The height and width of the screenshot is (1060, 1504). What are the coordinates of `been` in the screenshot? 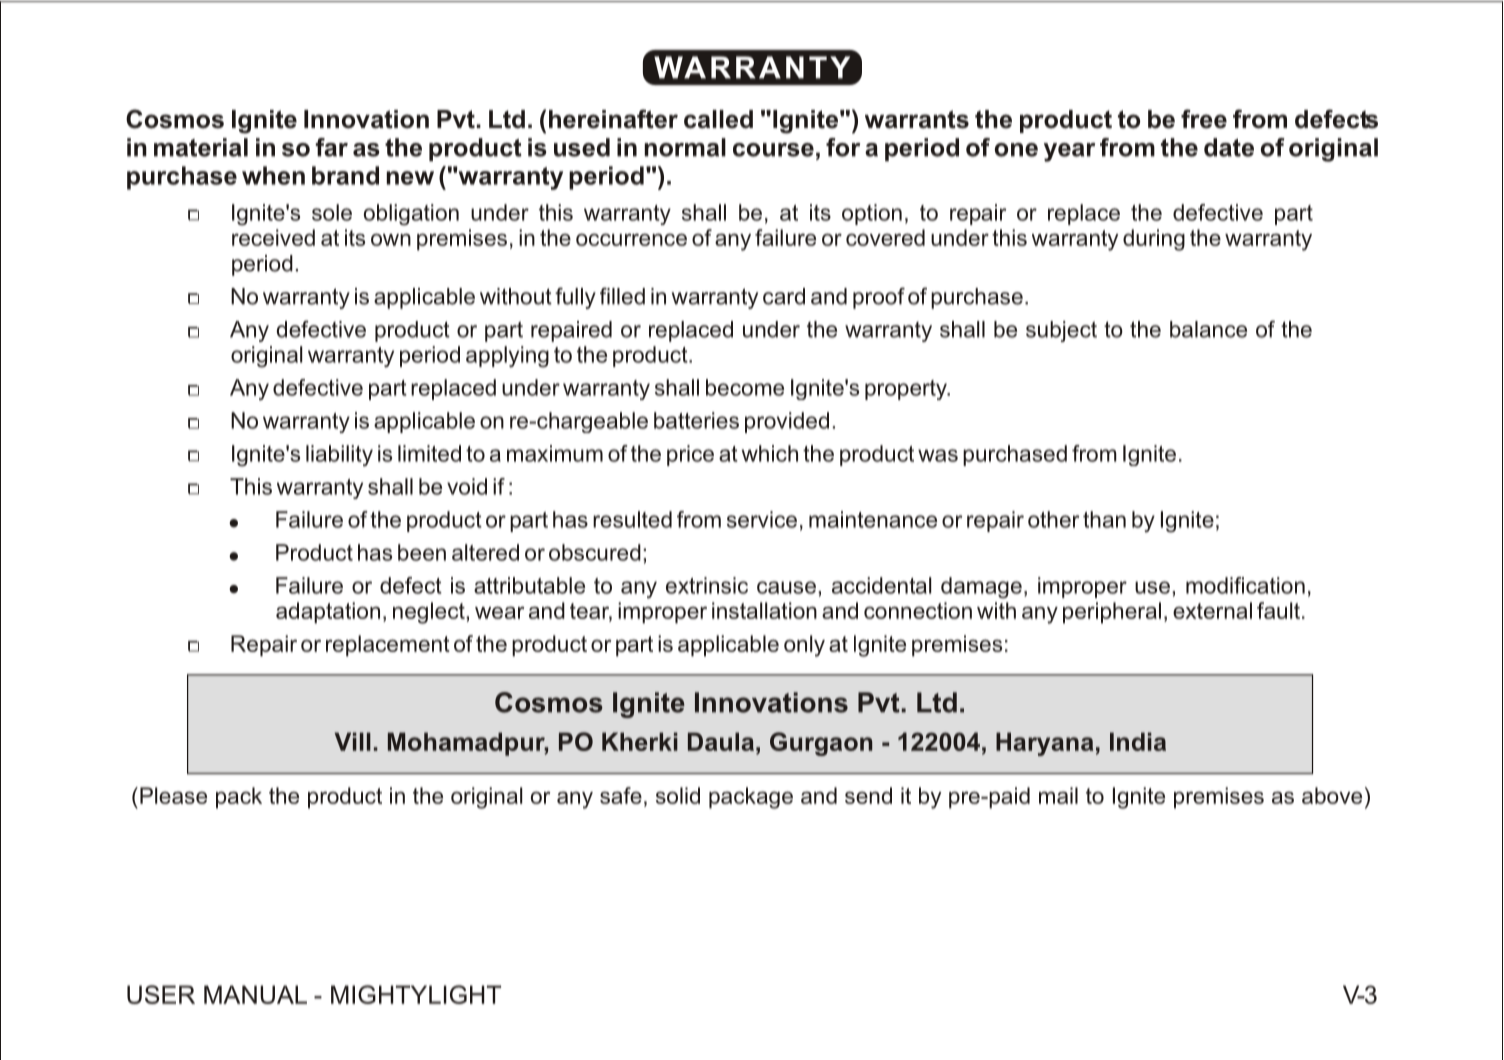 It's located at (422, 552).
